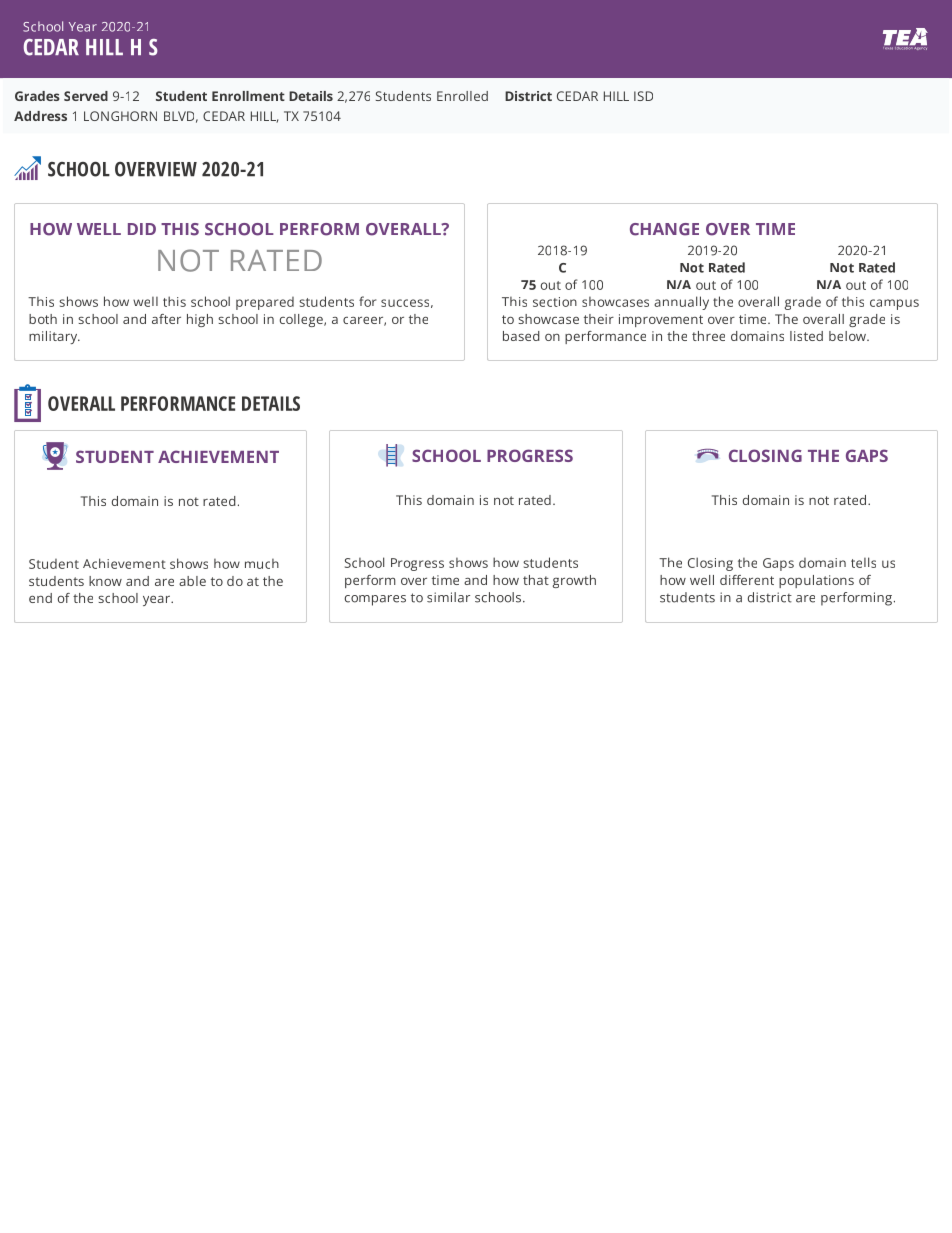  I want to click on DID, so click(142, 229).
